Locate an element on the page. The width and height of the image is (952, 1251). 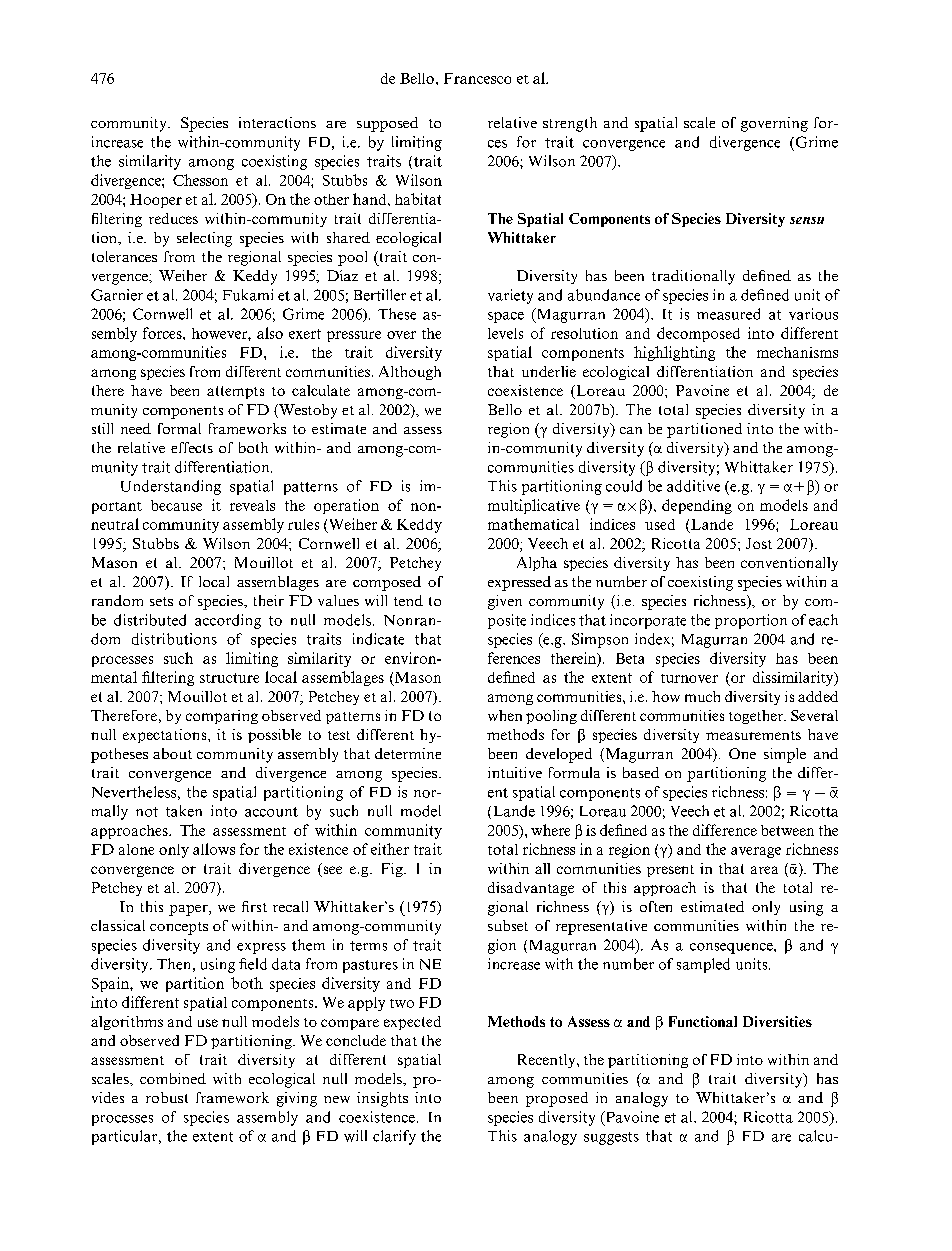
Francesco is located at coordinates (477, 78).
